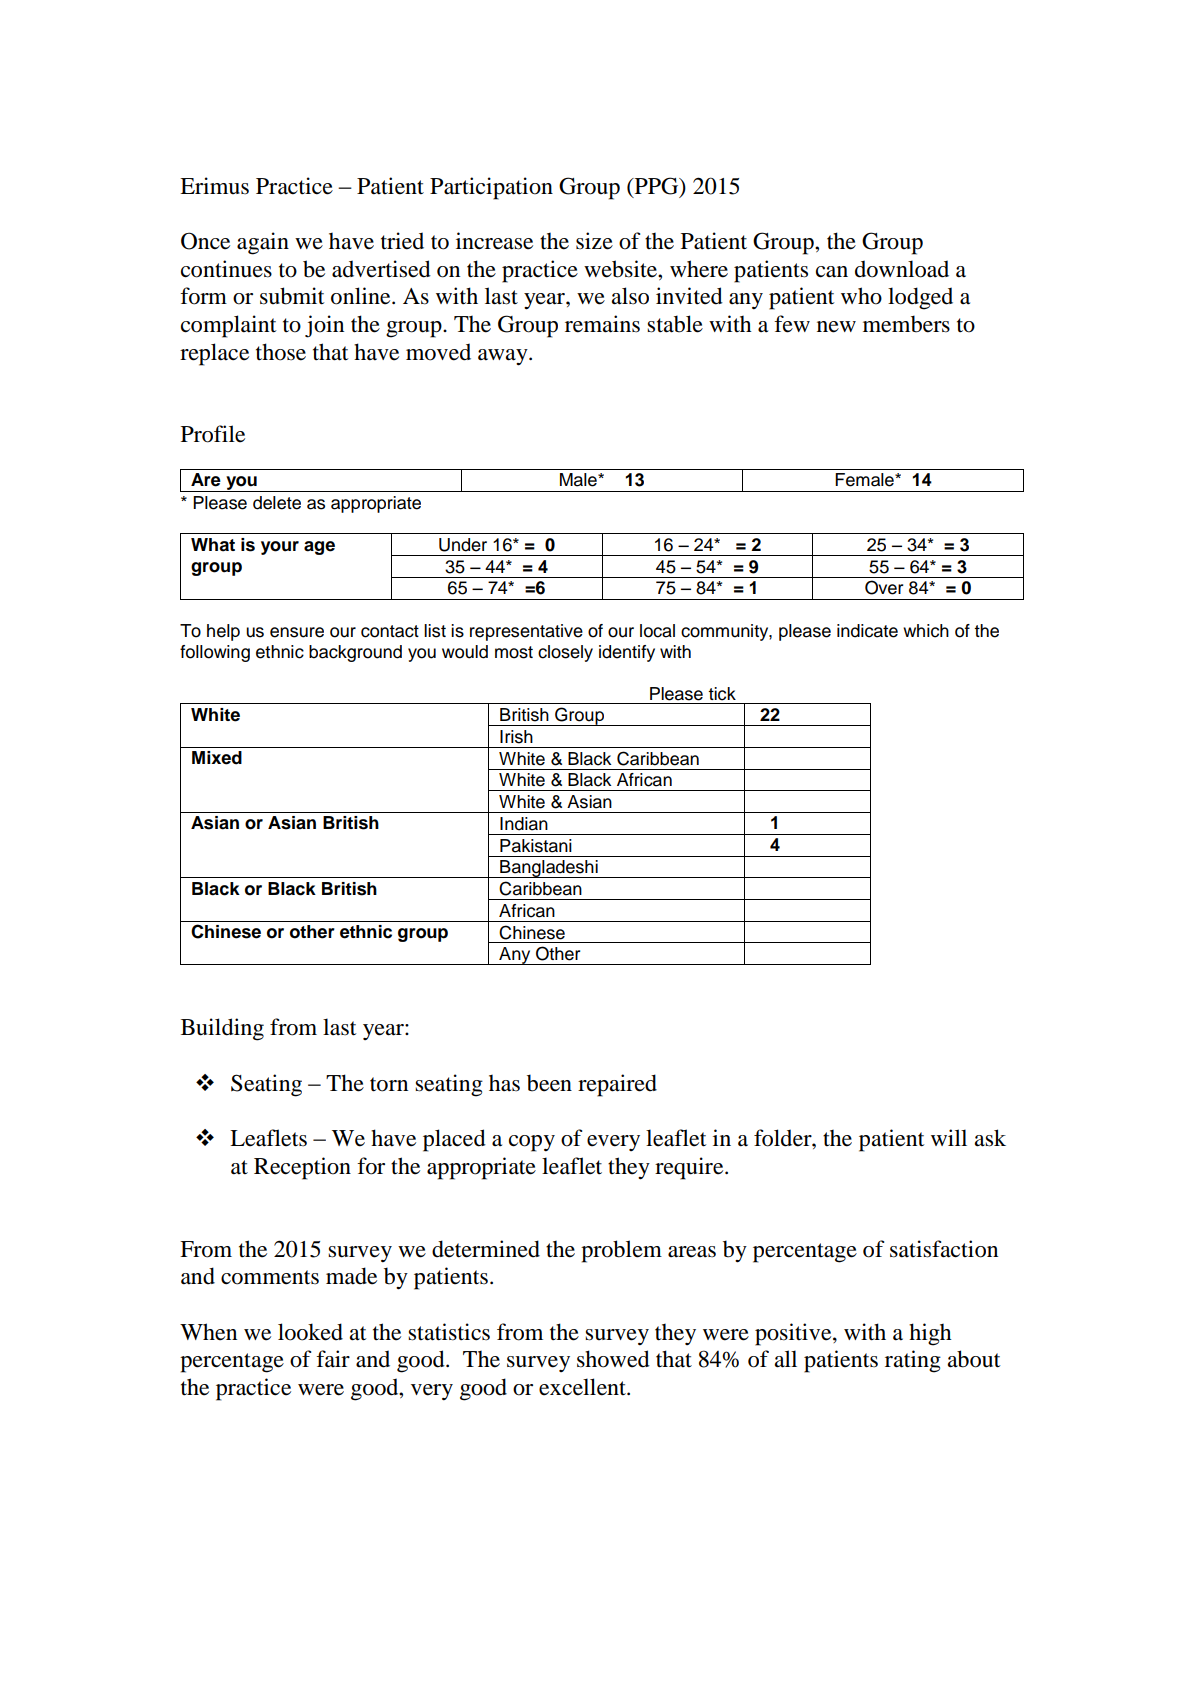 This screenshot has height=1687, width=1193. What do you see at coordinates (217, 758) in the screenshot?
I see `Mixed` at bounding box center [217, 758].
